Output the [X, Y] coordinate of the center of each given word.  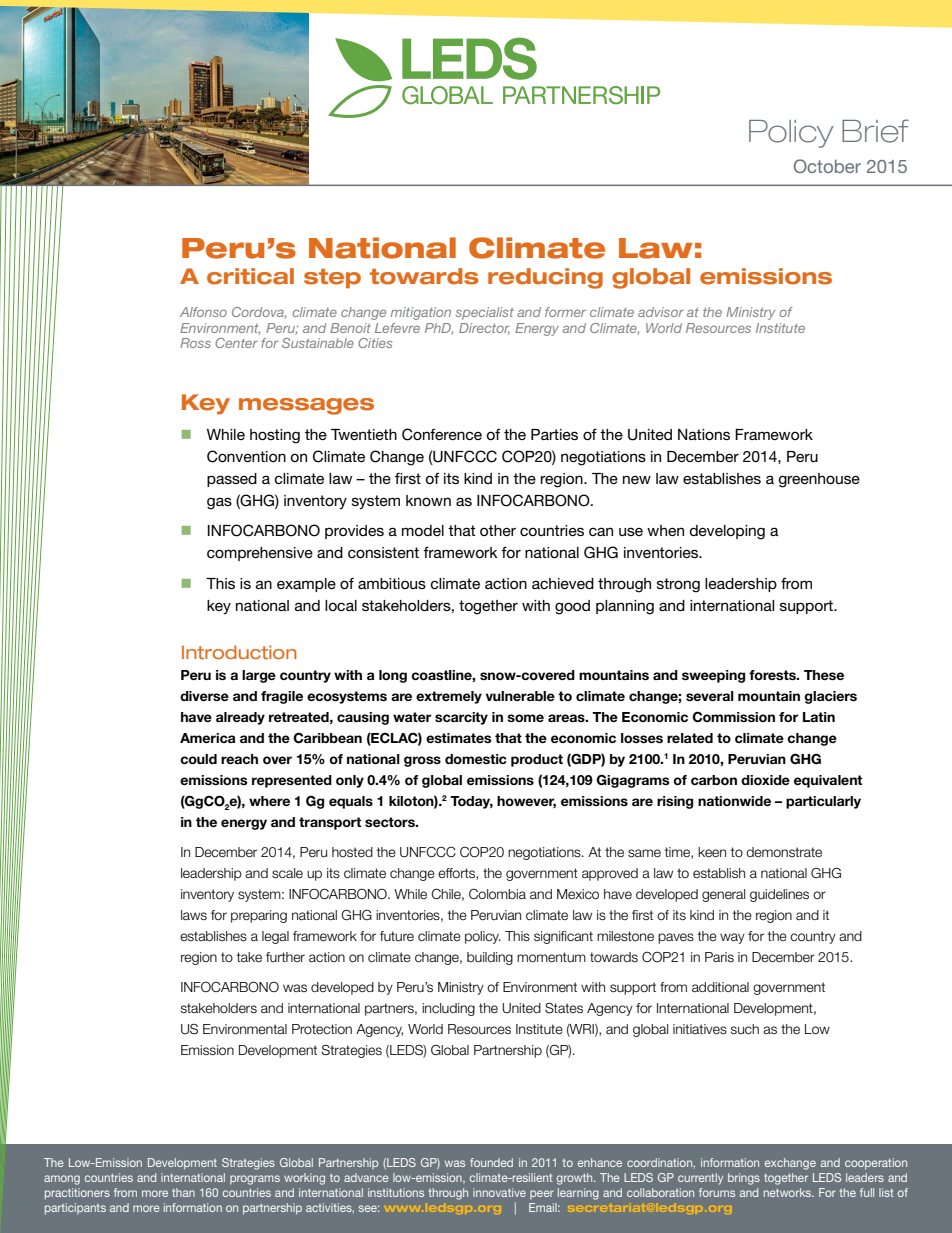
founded [491, 1162]
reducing [545, 278]
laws [194, 915]
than [183, 1192]
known [428, 500]
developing [727, 532]
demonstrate [784, 852]
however [526, 802]
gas [219, 503]
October [827, 166]
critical [250, 276]
